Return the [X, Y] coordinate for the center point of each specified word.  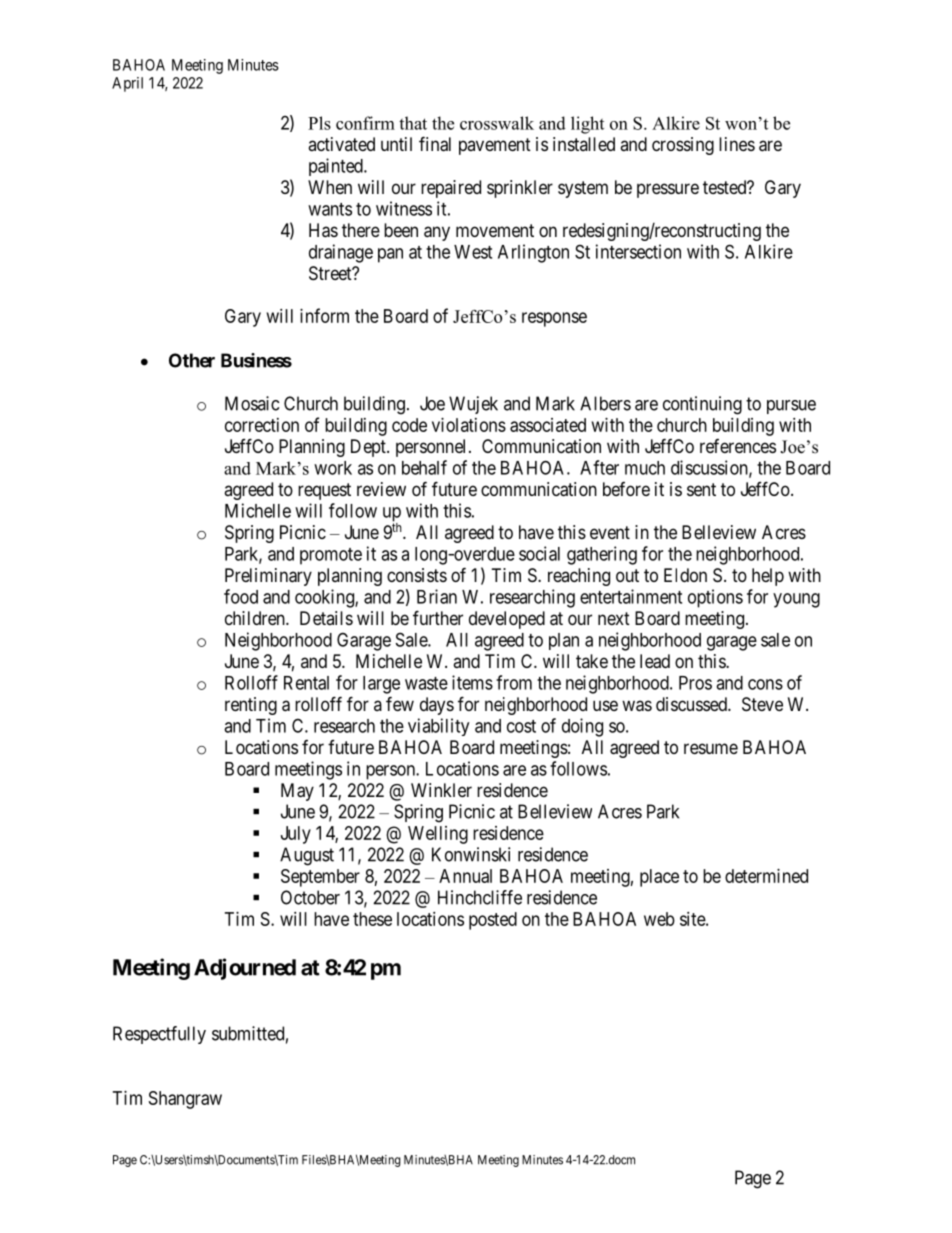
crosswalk [497, 123]
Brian [437, 596]
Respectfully [159, 1035]
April [127, 84]
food [241, 596]
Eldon [685, 575]
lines [737, 144]
